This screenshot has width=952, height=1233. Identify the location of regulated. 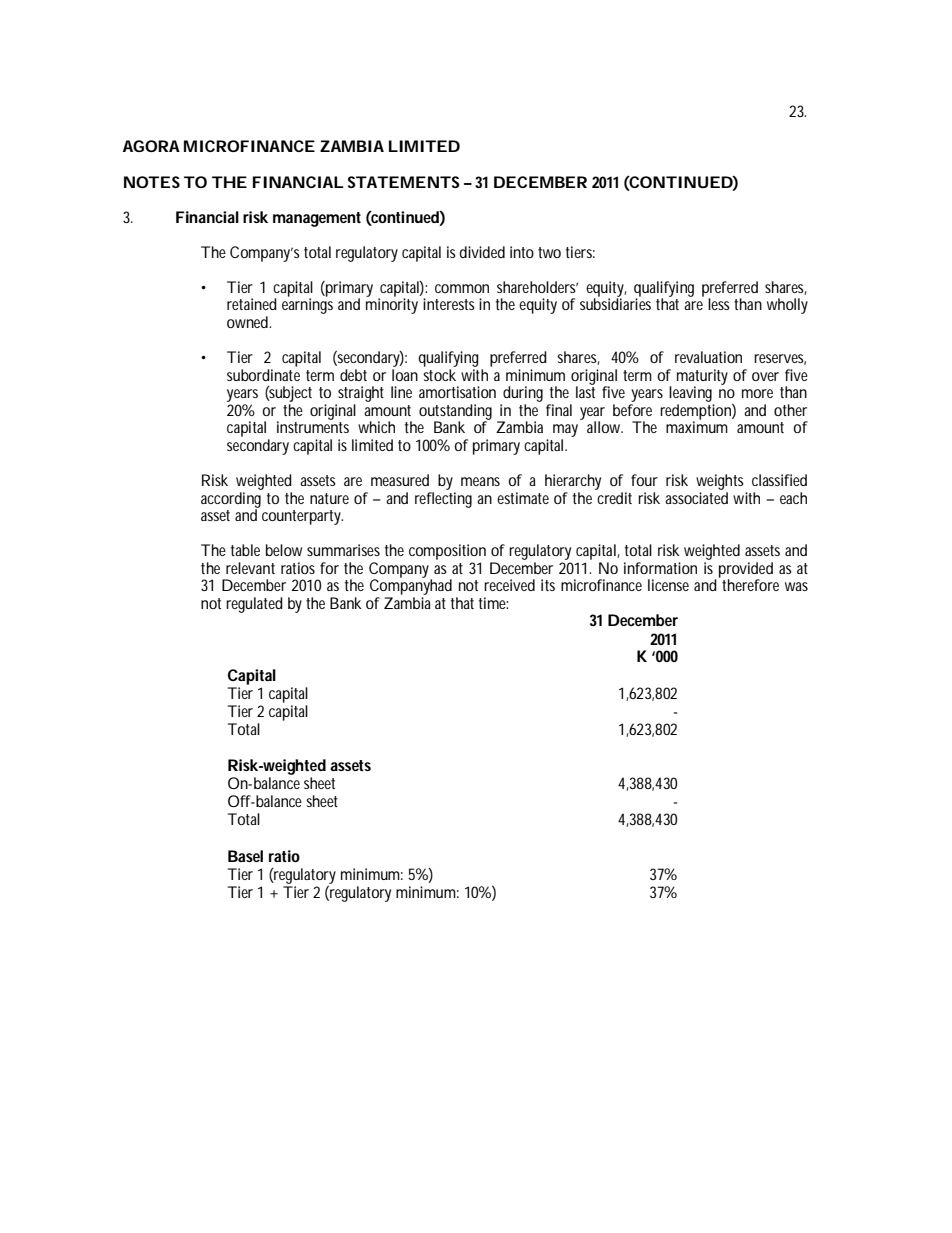
(254, 605).
